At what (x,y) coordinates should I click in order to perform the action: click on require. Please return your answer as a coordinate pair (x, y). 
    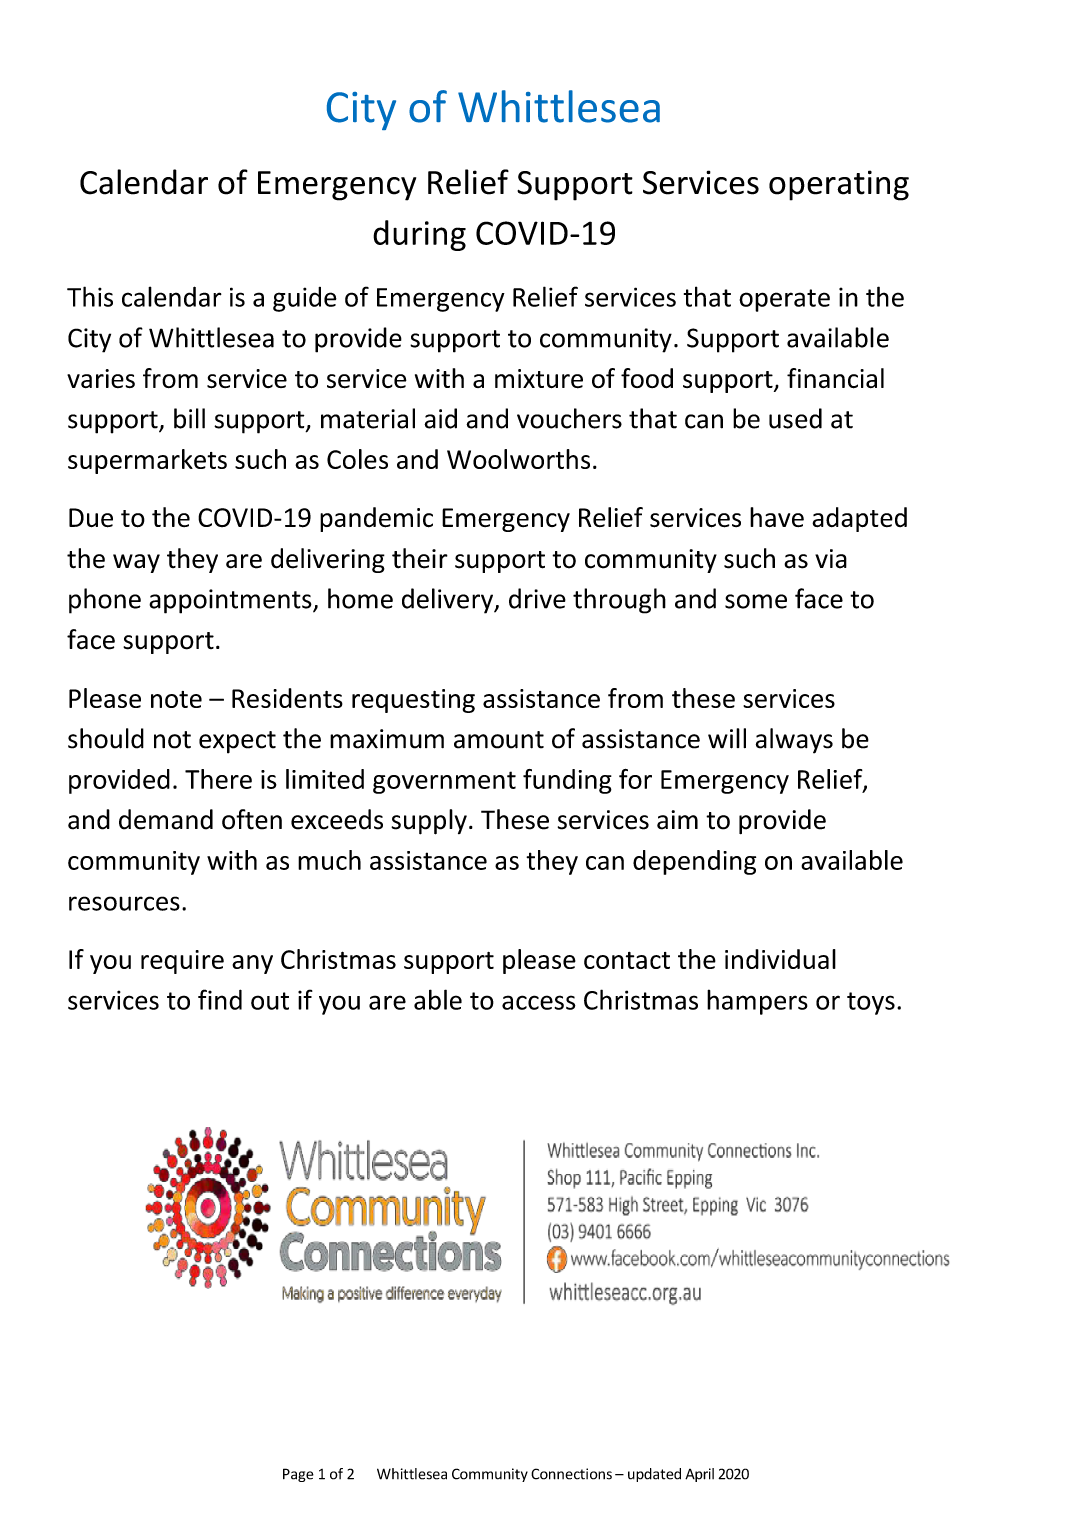
    Looking at the image, I should click on (182, 962).
